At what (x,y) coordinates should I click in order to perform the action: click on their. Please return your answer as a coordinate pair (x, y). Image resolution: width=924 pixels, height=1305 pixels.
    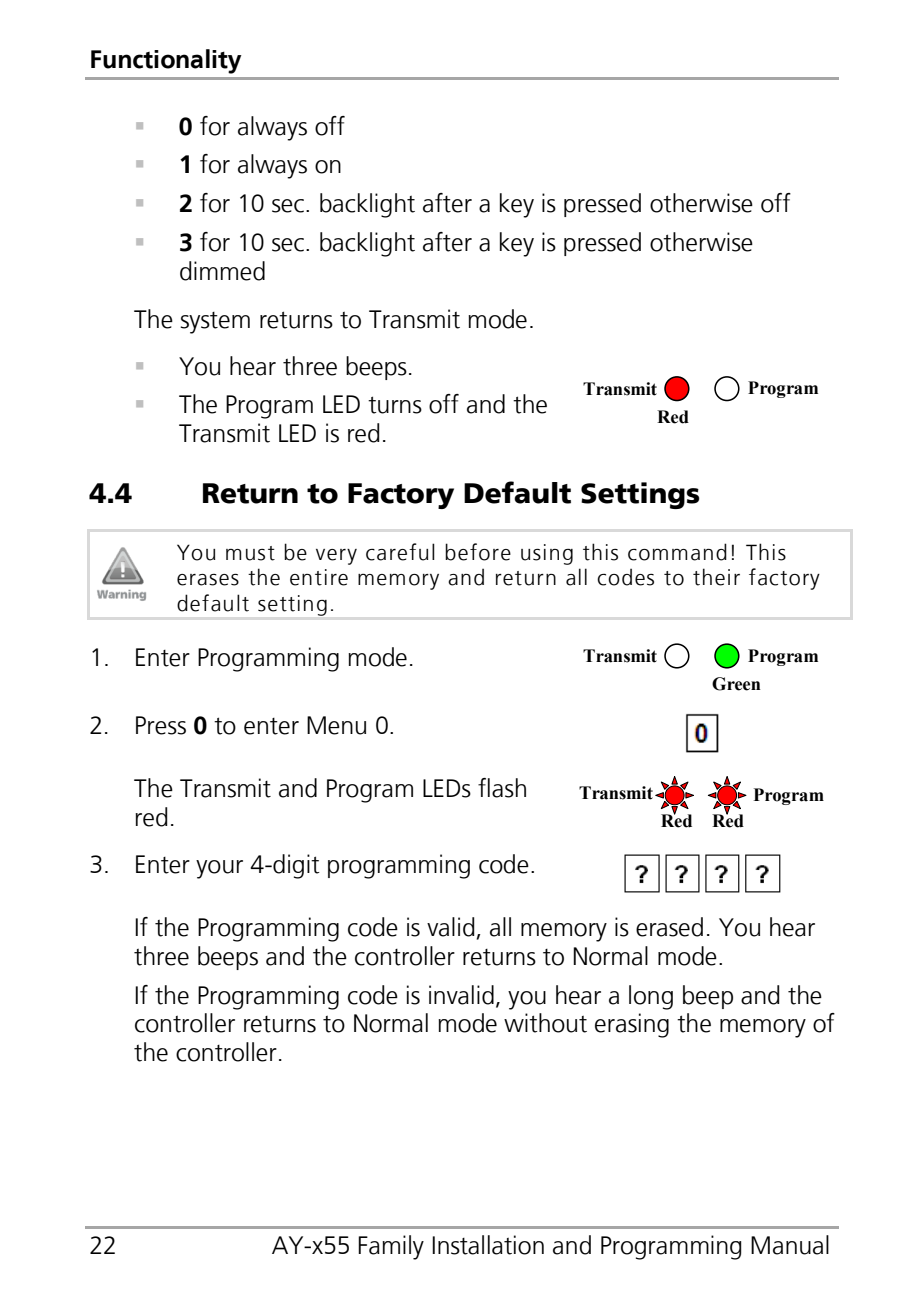
    Looking at the image, I should click on (716, 577).
